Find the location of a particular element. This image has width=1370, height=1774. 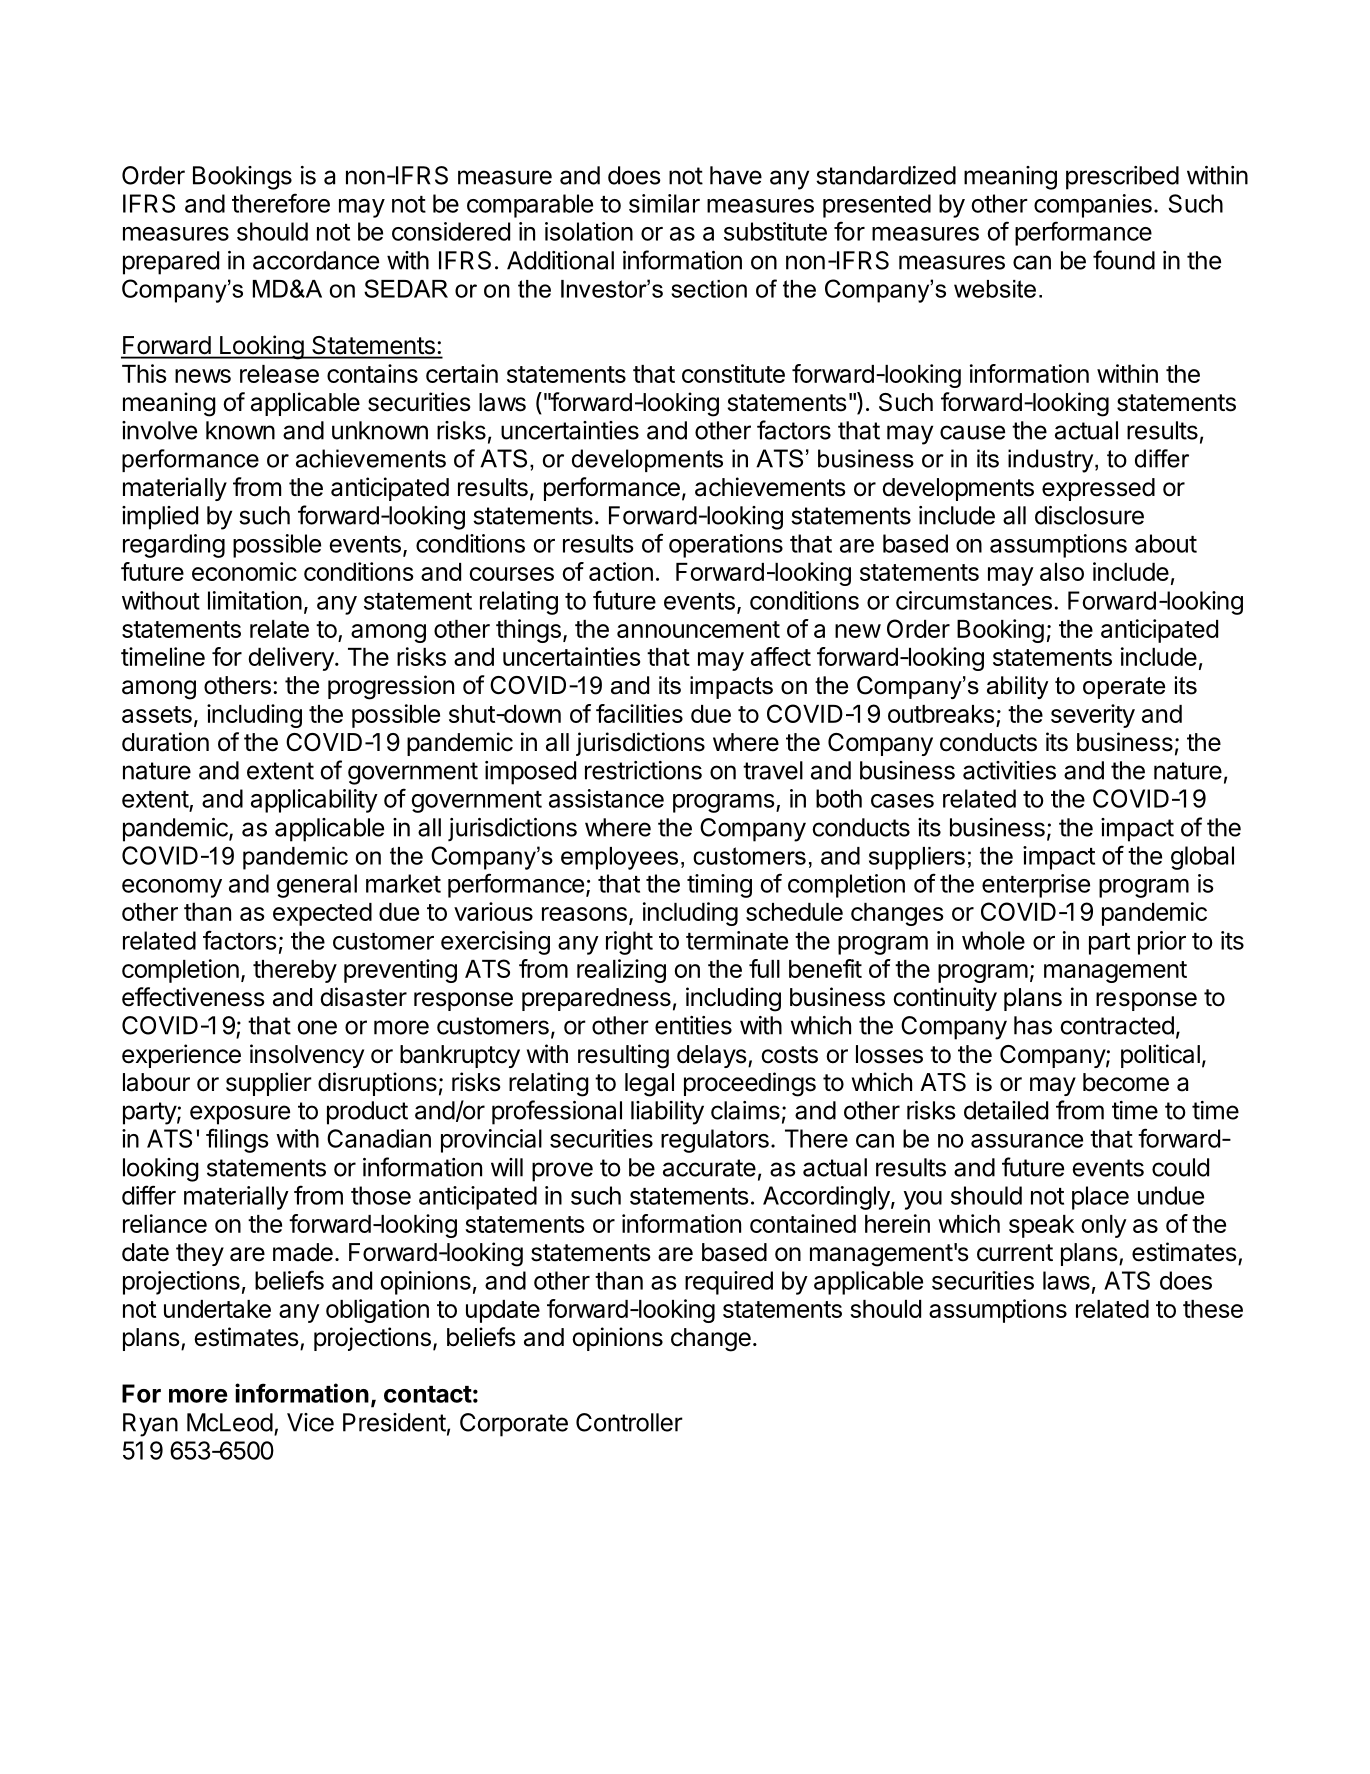

duration is located at coordinates (165, 742).
